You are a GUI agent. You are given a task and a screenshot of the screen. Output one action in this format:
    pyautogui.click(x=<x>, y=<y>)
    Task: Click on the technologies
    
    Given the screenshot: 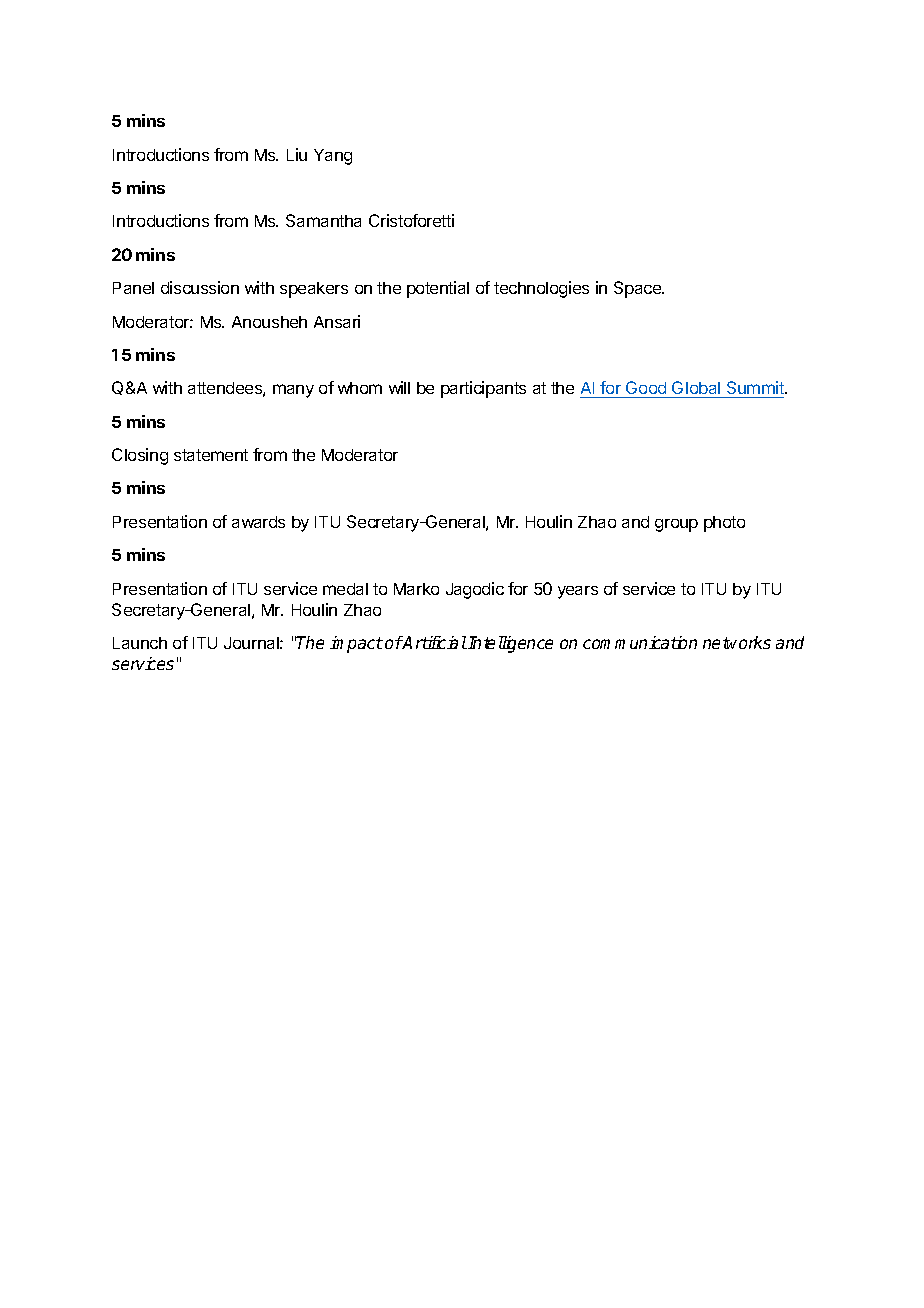 What is the action you would take?
    pyautogui.click(x=541, y=289)
